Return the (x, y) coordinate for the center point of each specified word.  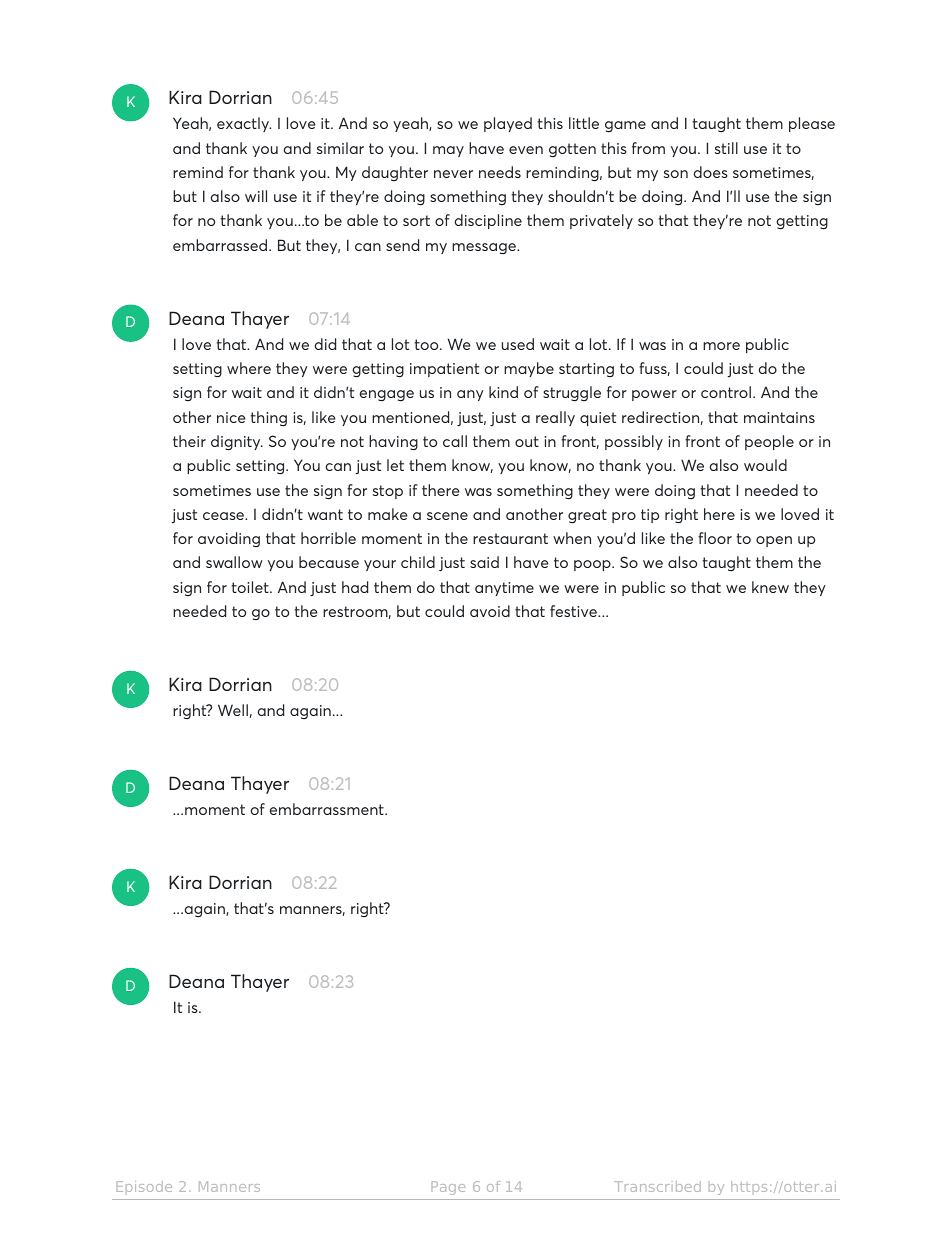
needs (500, 172)
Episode (144, 1186)
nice (231, 417)
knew (770, 587)
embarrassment (328, 809)
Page (448, 1188)
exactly (244, 124)
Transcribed (657, 1186)
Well (233, 710)
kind (503, 392)
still (726, 148)
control (727, 392)
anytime (504, 589)
